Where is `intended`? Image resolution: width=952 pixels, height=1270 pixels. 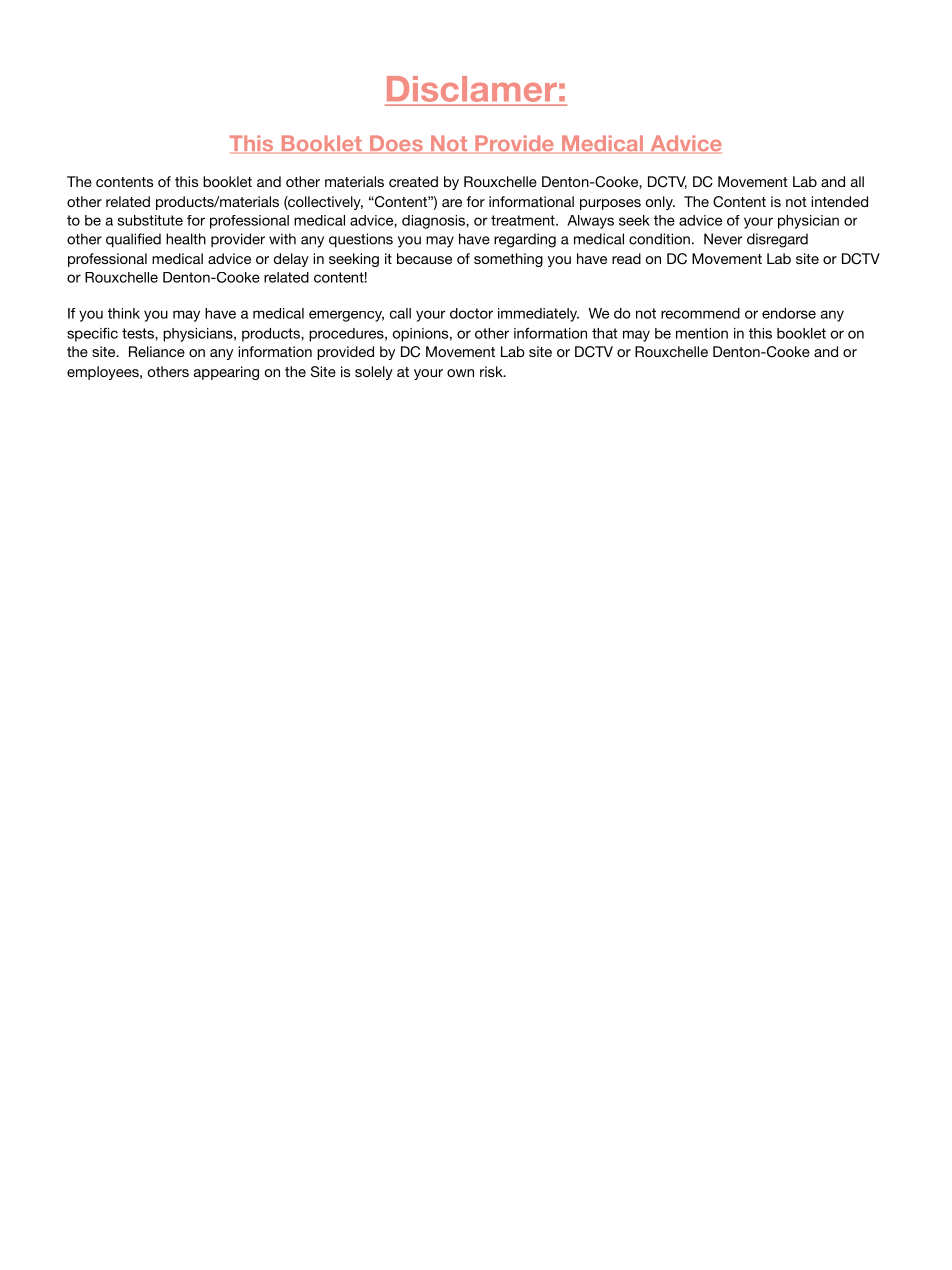
intended is located at coordinates (839, 201).
